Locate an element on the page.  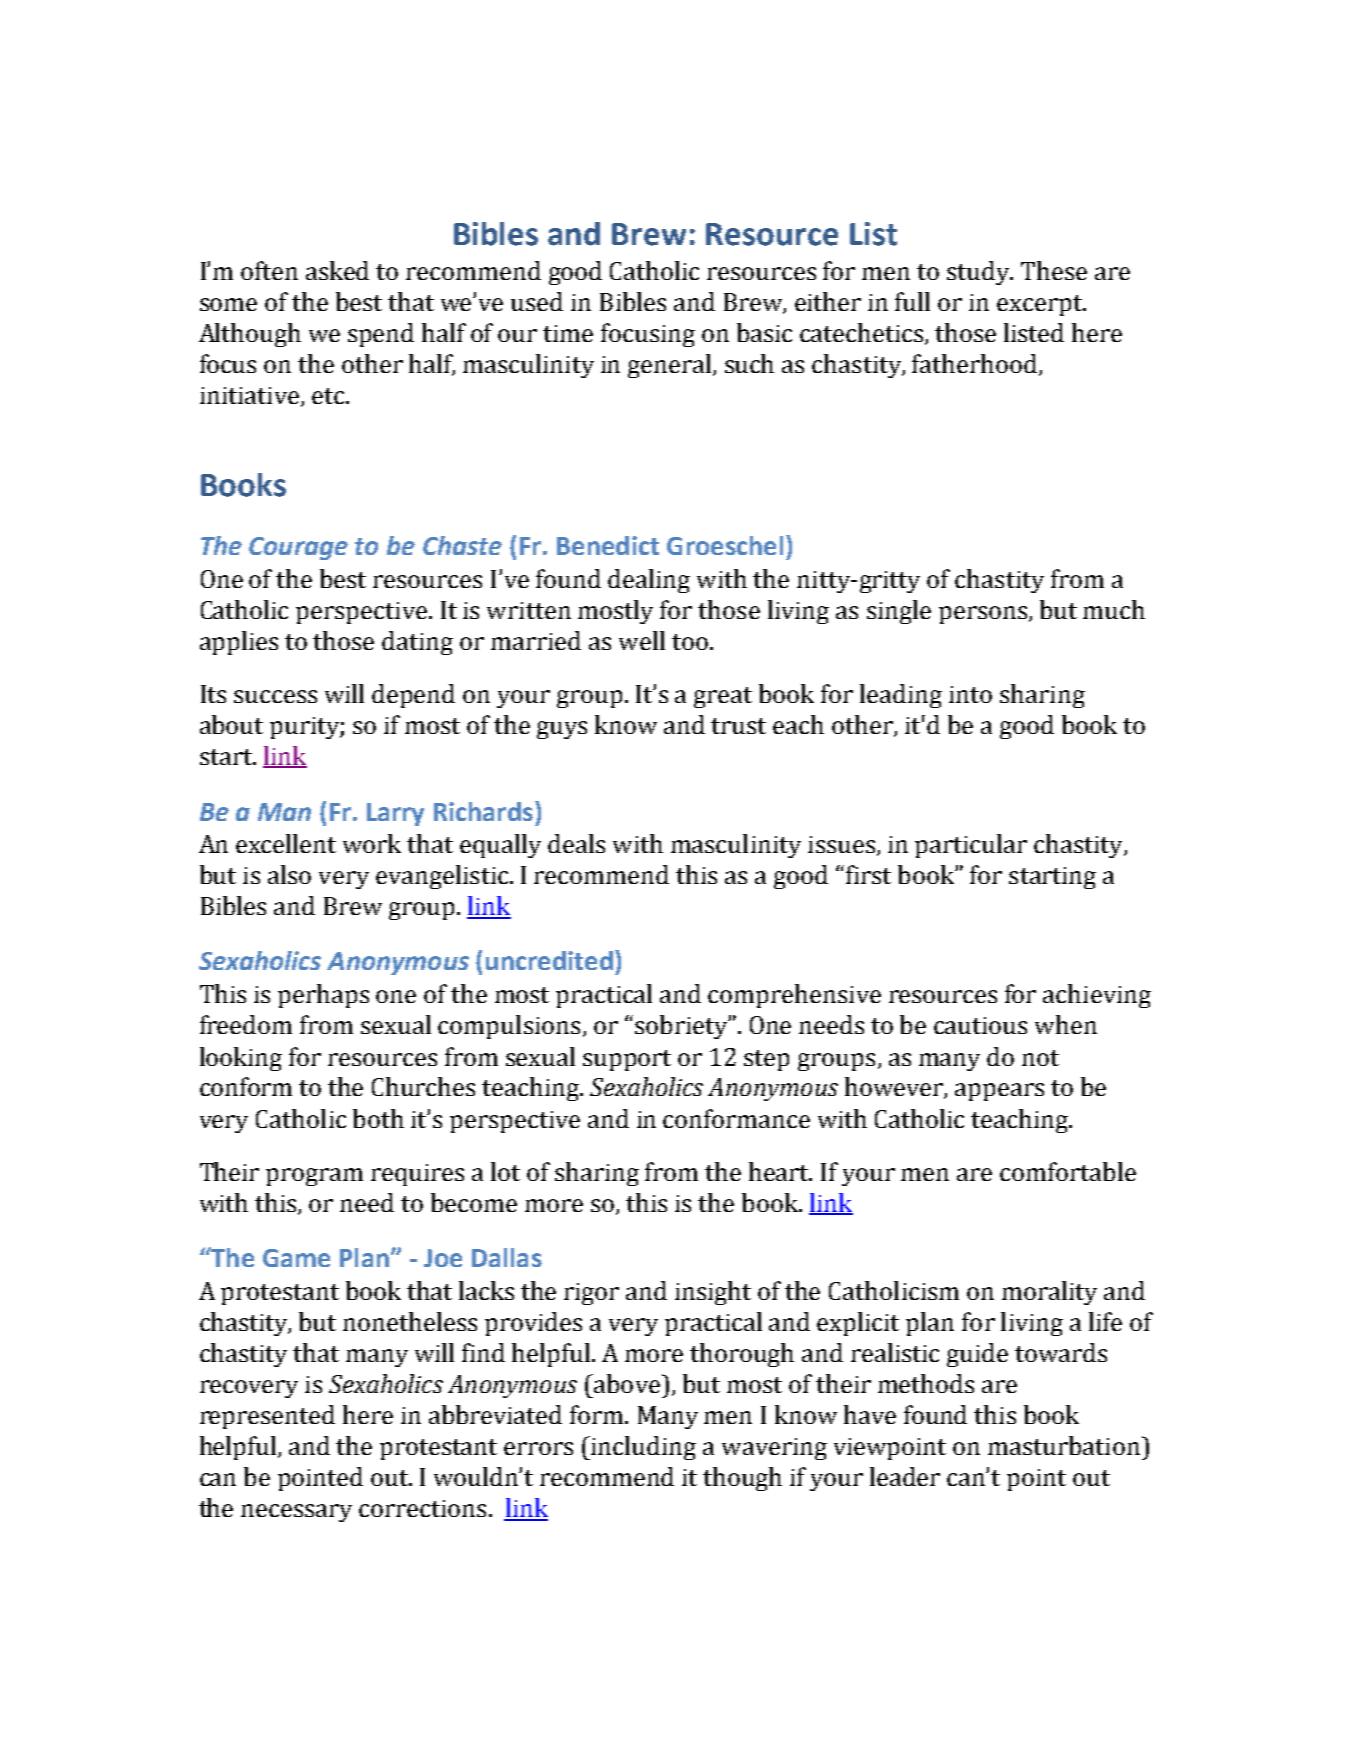
Benedict is located at coordinates (608, 545).
